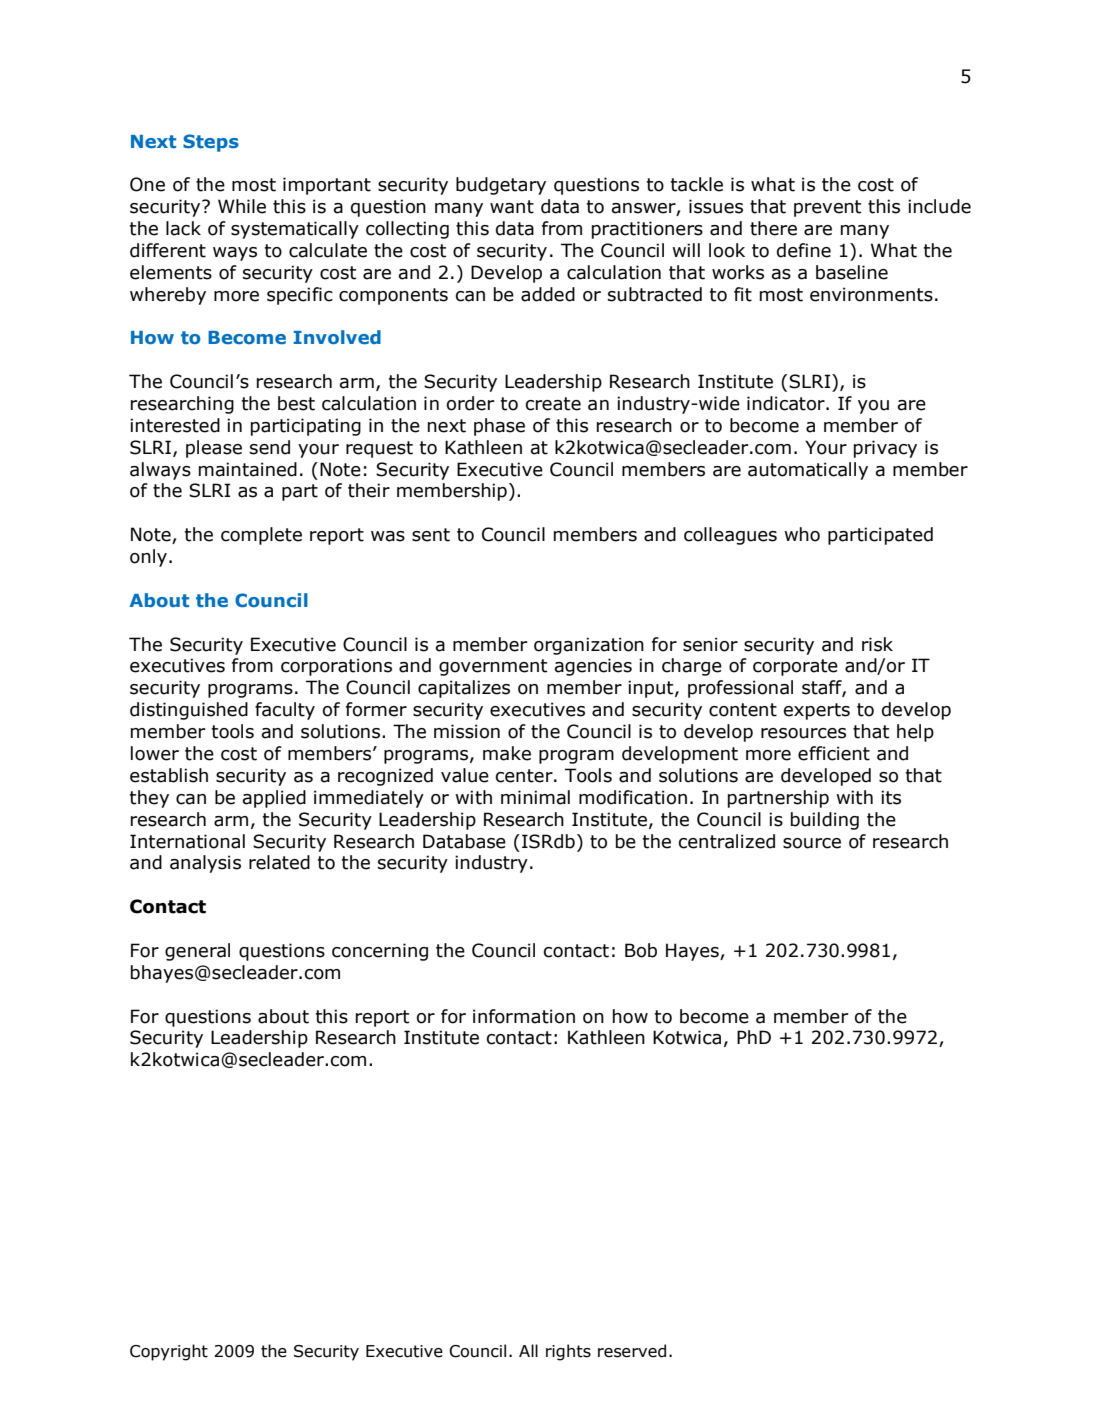 The image size is (1101, 1425). Describe the element at coordinates (285, 711) in the screenshot. I see `faculty` at that location.
